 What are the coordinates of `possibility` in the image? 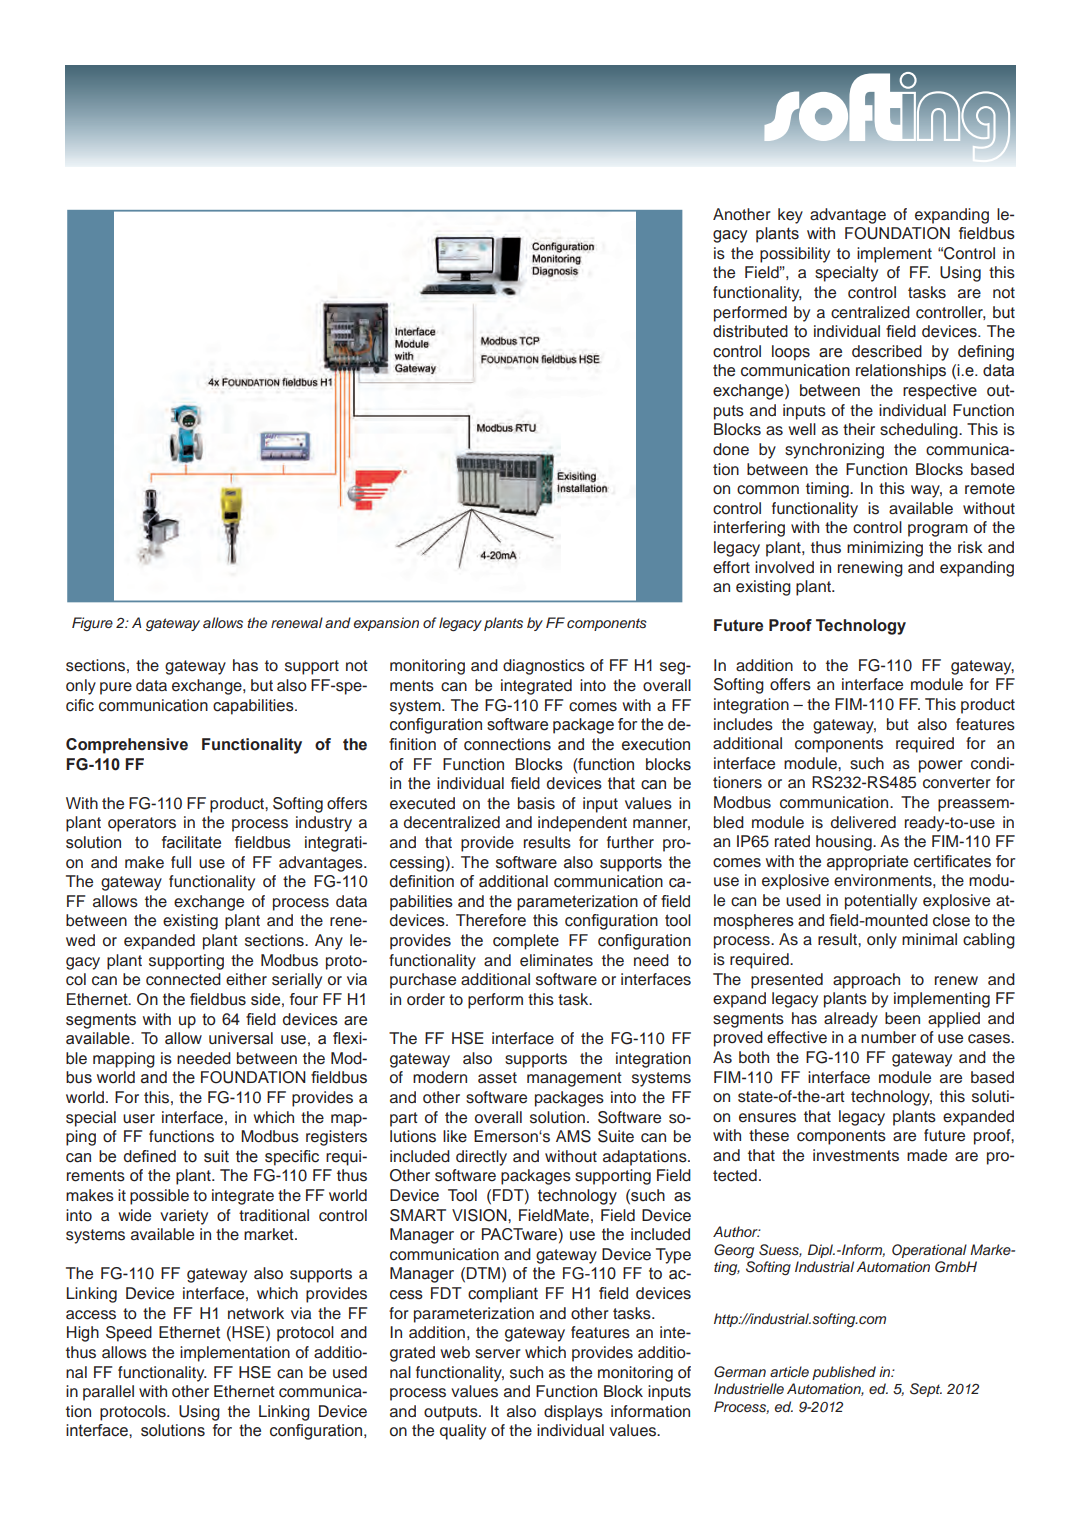 It's located at (795, 255).
